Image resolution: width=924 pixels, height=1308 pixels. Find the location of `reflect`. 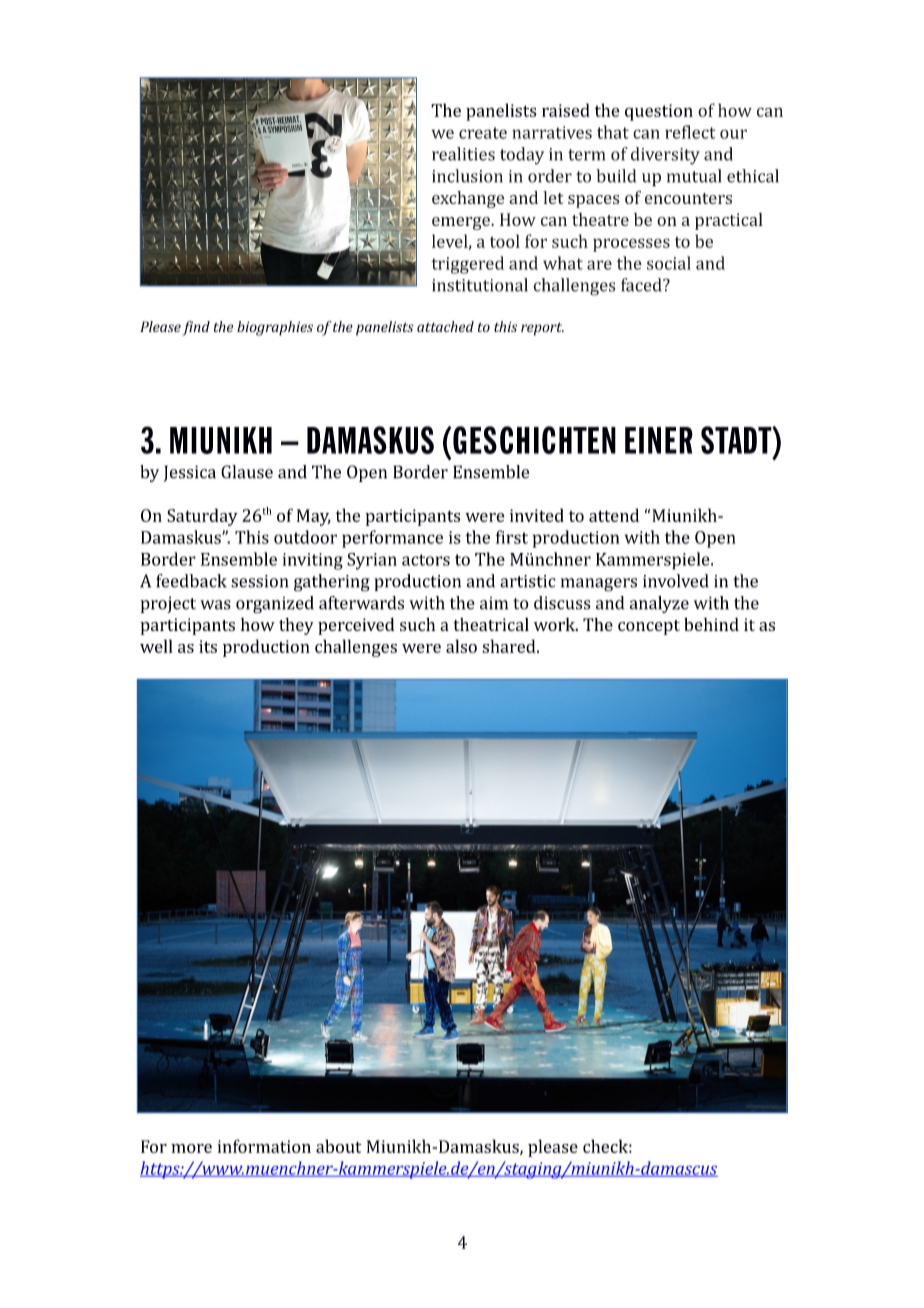

reflect is located at coordinates (690, 132).
